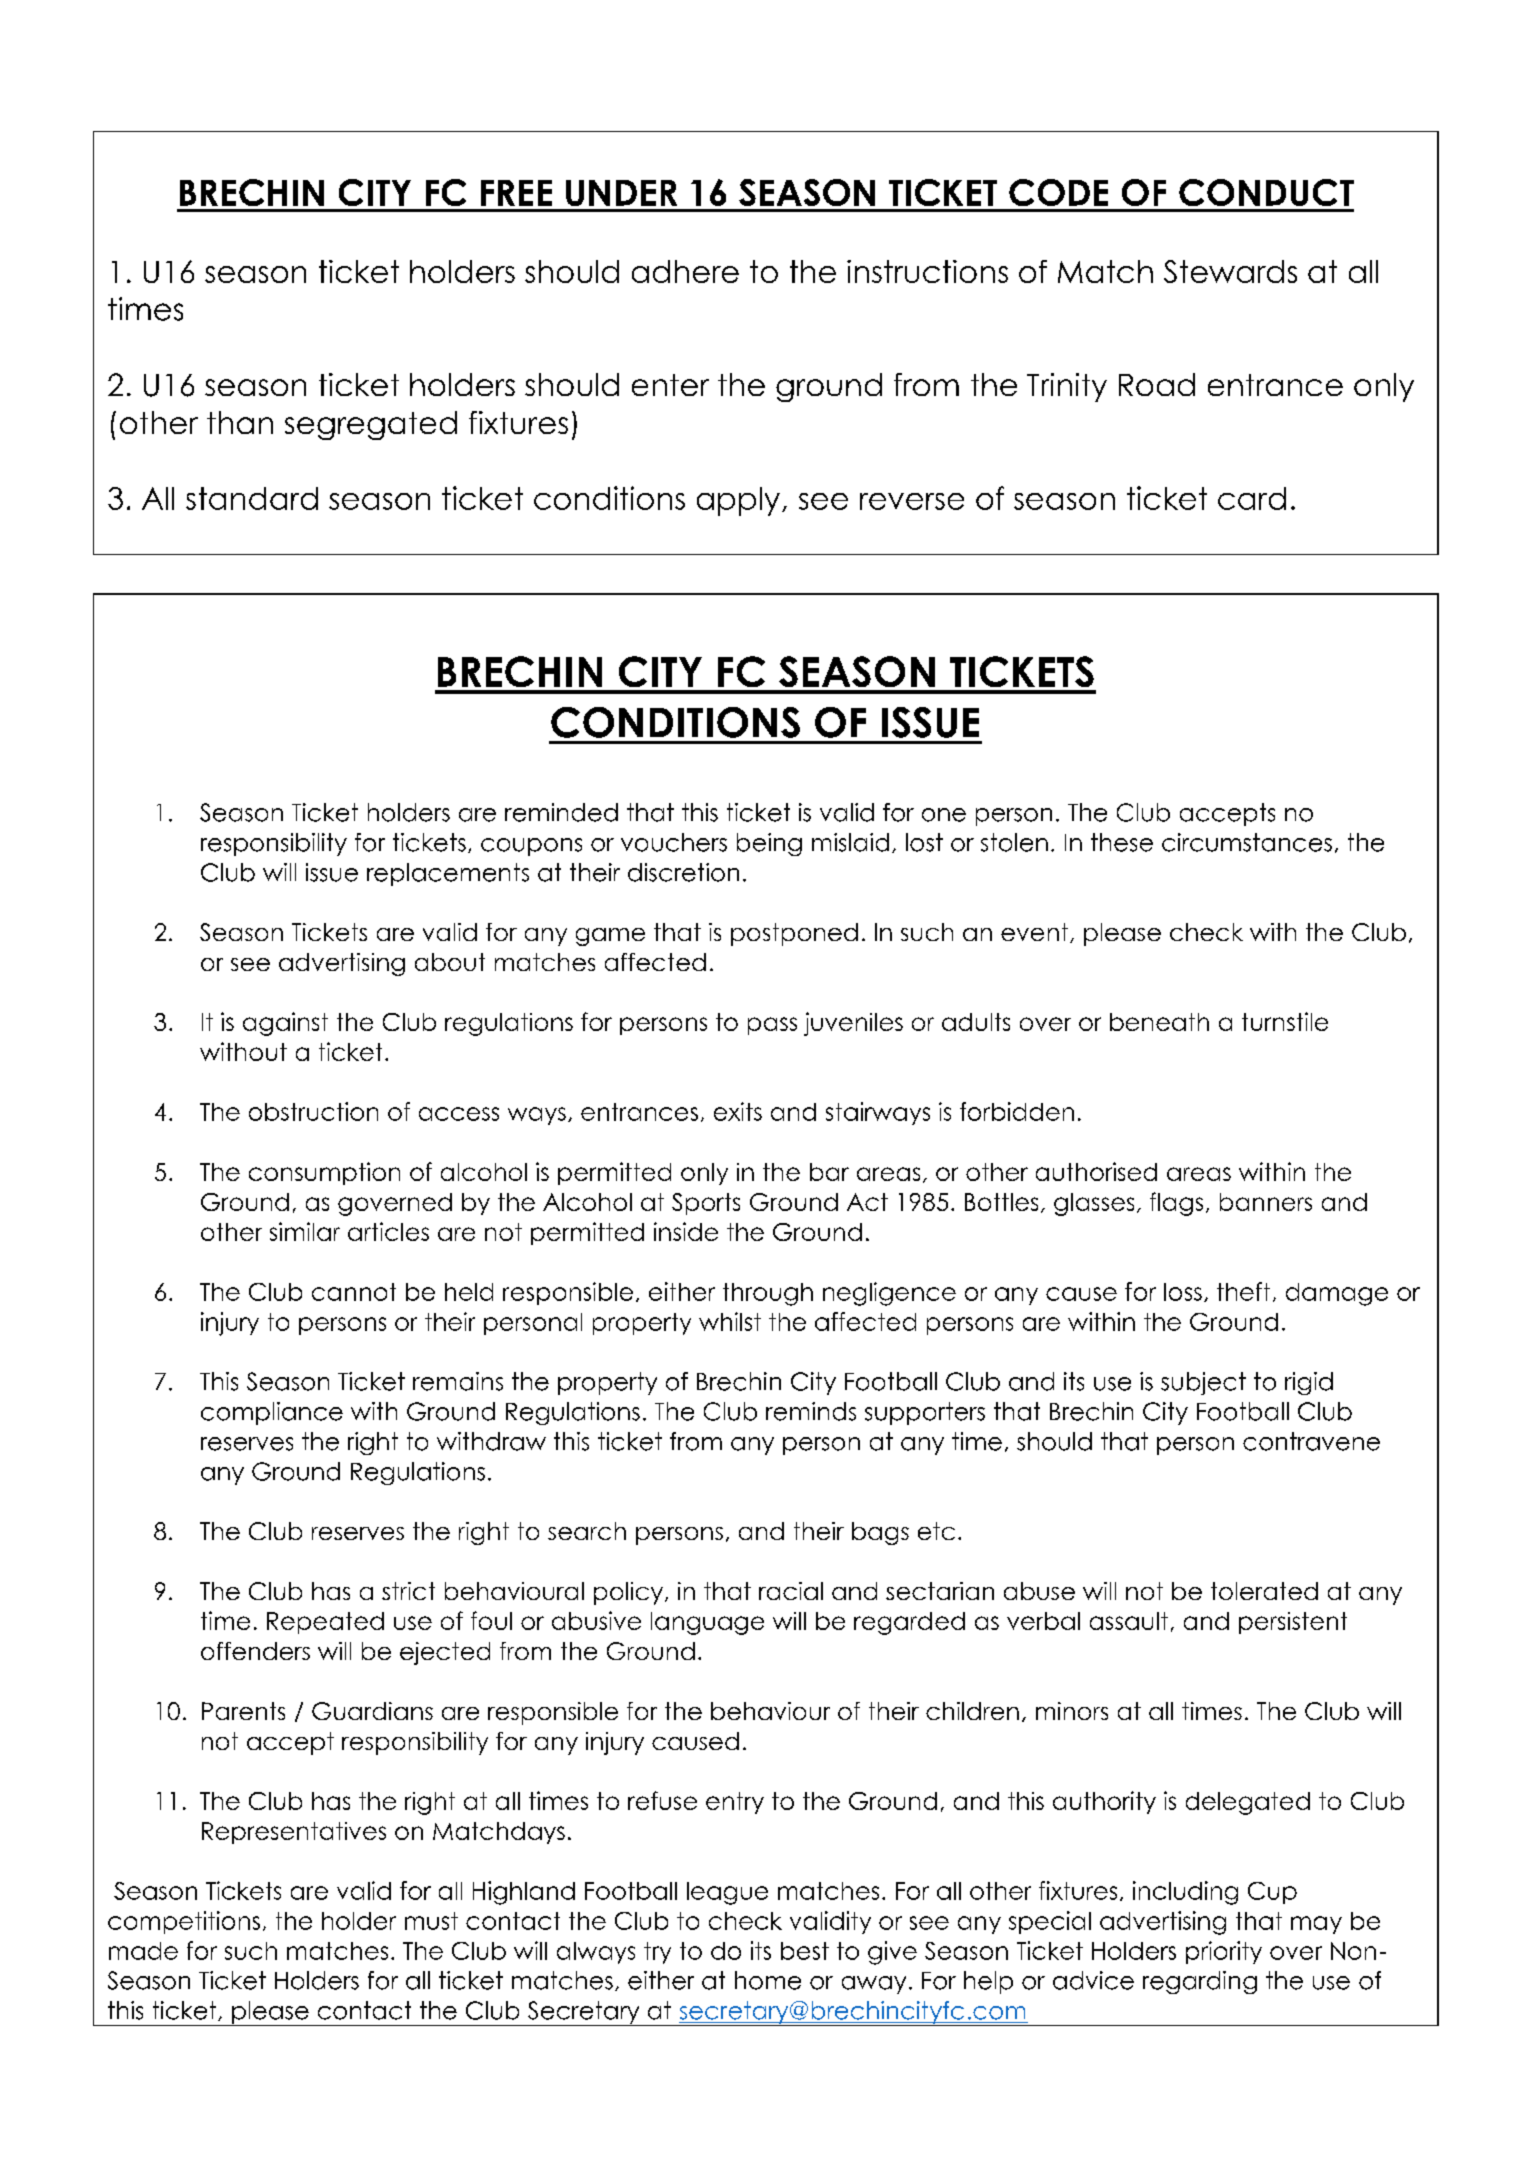 This screenshot has width=1531, height=2165. Describe the element at coordinates (313, 1111) in the screenshot. I see `obstruction` at that location.
